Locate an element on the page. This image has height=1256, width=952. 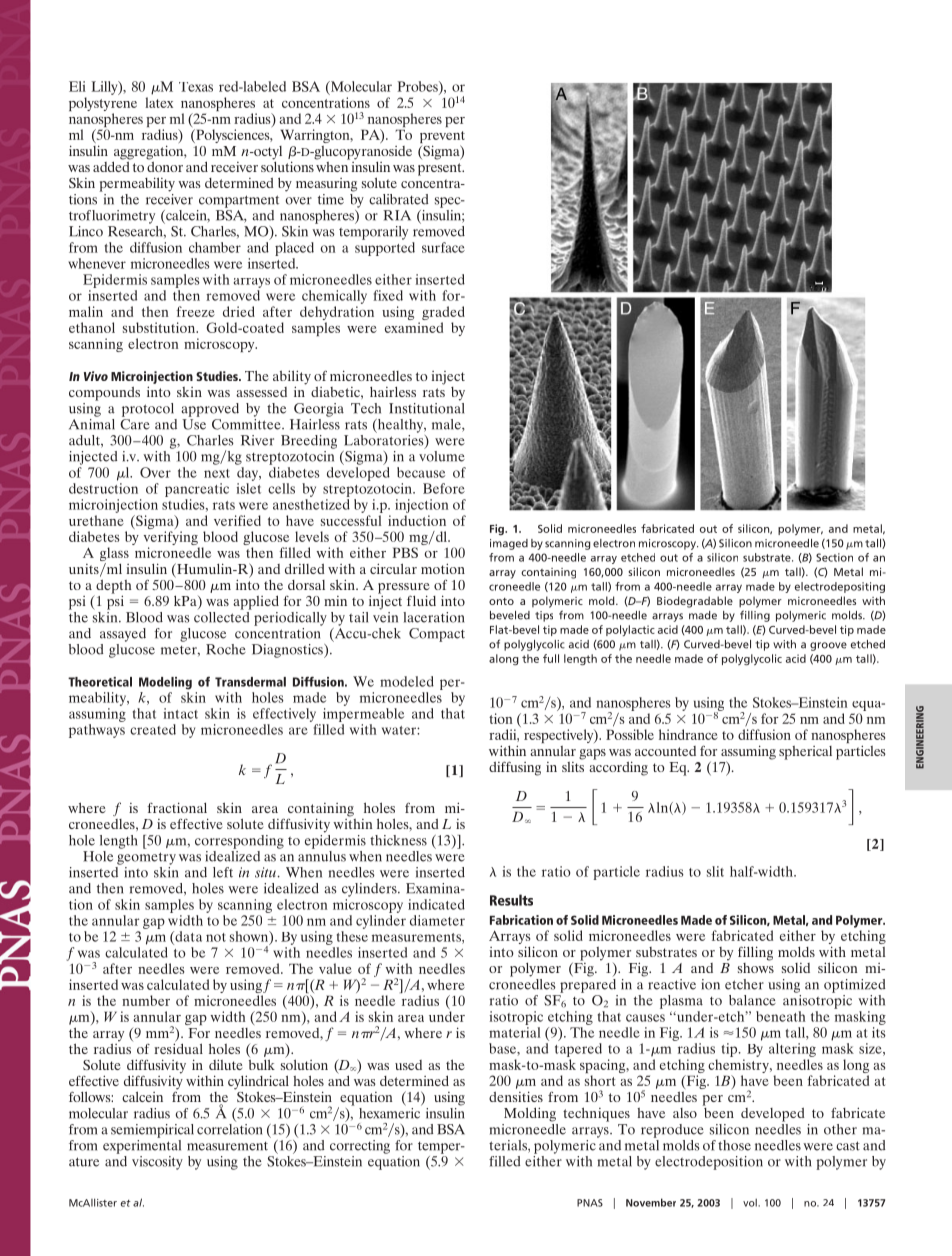
Compact is located at coordinates (437, 635).
